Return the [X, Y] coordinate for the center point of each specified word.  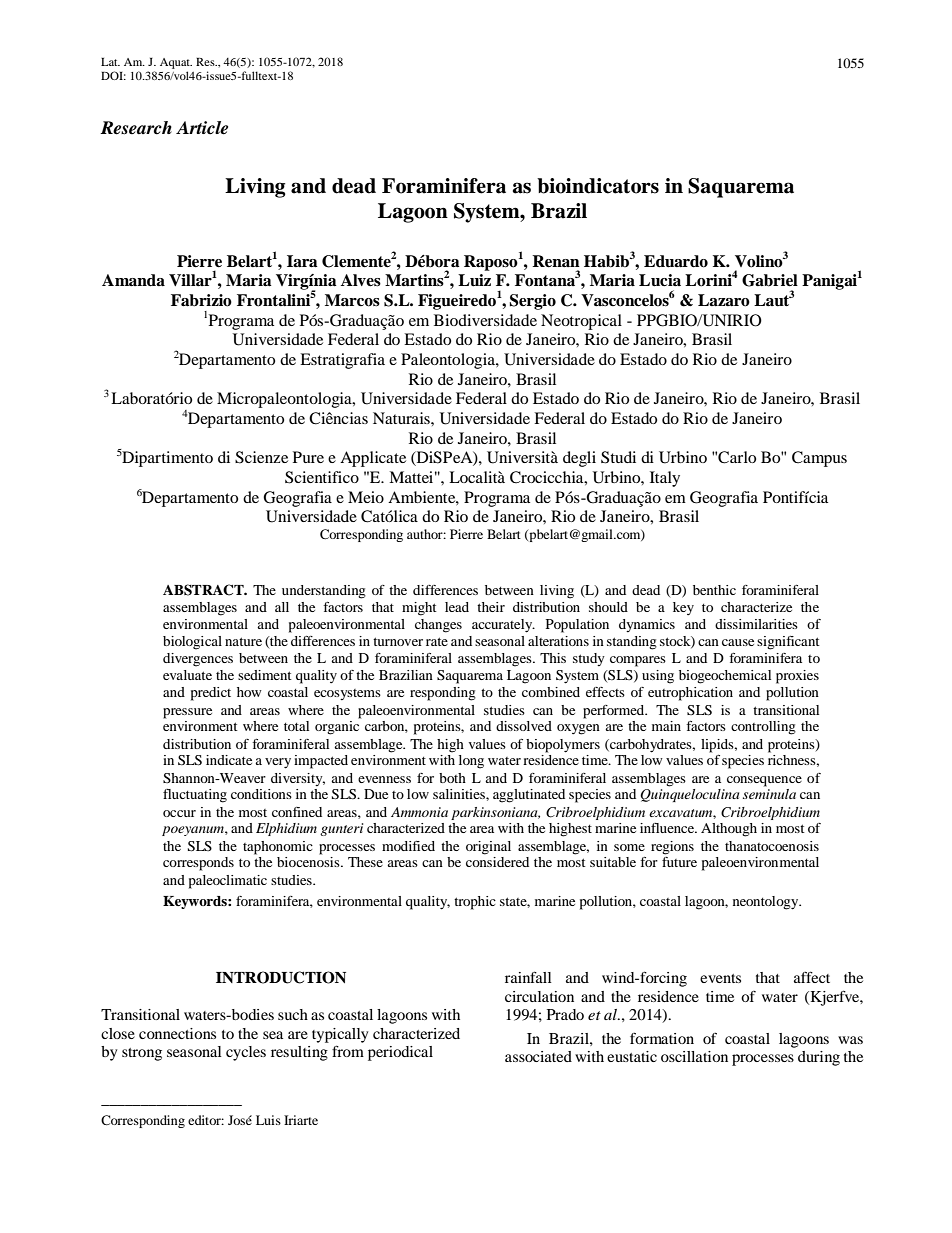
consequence [764, 781]
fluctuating [195, 796]
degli [579, 459]
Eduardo [676, 261]
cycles [246, 1053]
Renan [556, 261]
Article [202, 128]
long [471, 762]
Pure [308, 457]
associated [538, 1056]
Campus [819, 459]
